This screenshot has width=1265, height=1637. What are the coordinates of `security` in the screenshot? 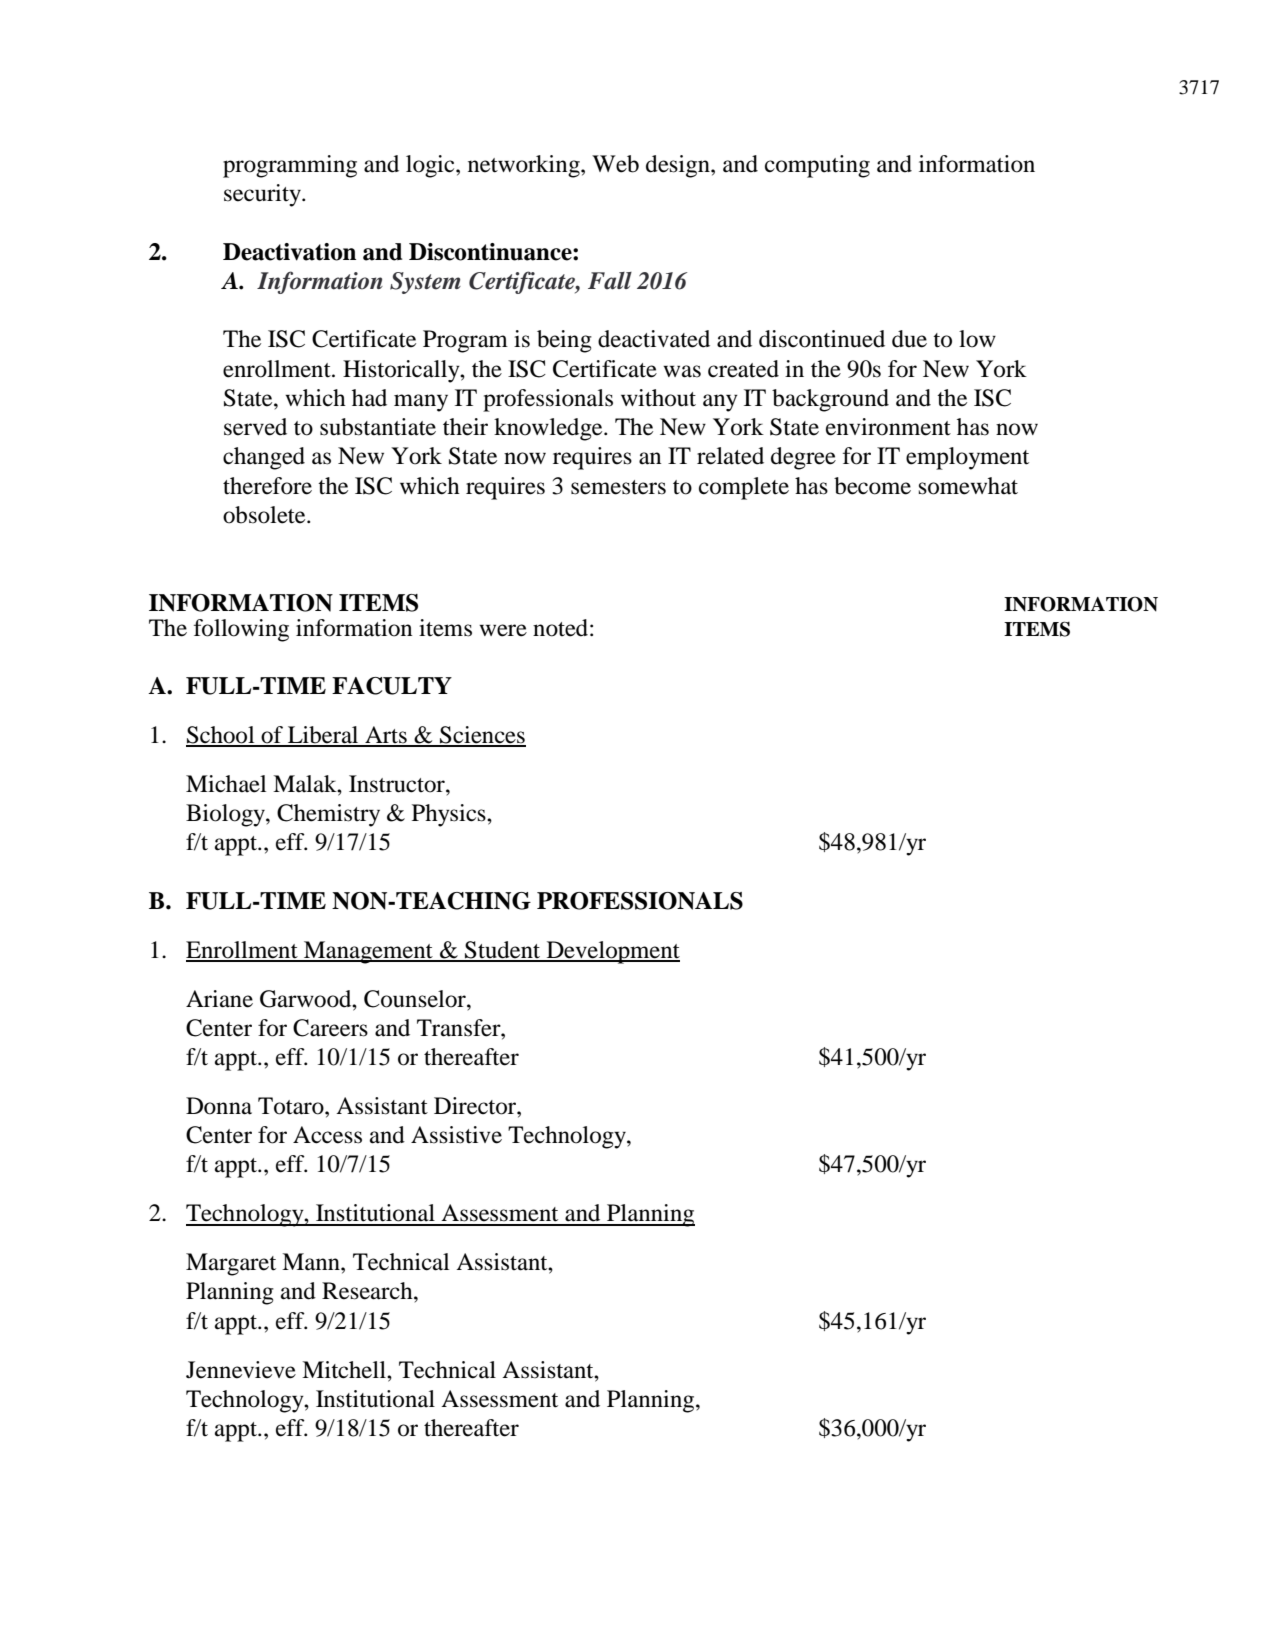 It's located at (263, 195).
